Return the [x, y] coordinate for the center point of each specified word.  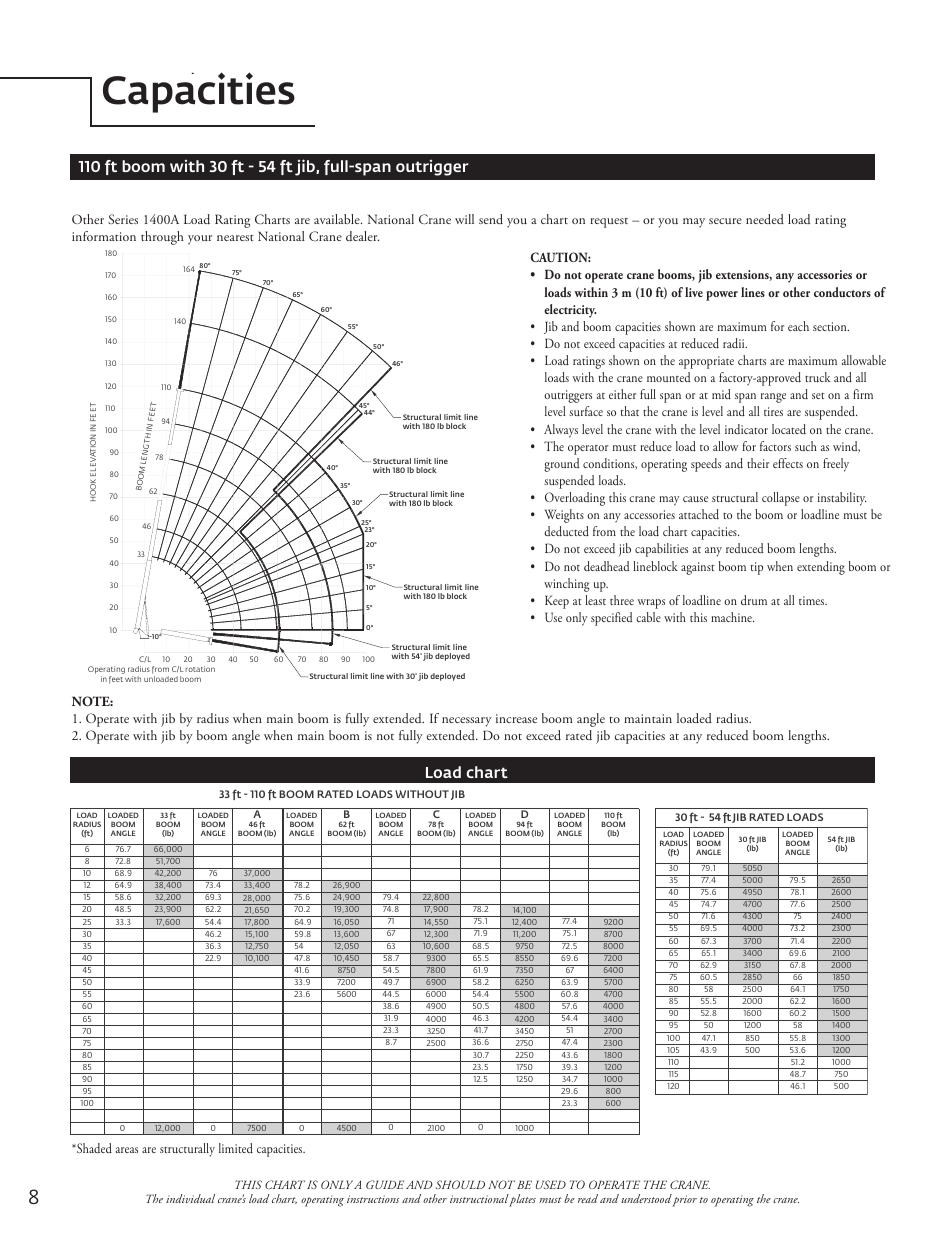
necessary [467, 722]
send [491, 219]
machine [732, 617]
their [758, 463]
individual [190, 1198]
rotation [200, 669]
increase [516, 718]
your [200, 240]
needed [765, 219]
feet [116, 680]
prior [684, 1200]
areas [127, 1150]
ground [562, 465]
